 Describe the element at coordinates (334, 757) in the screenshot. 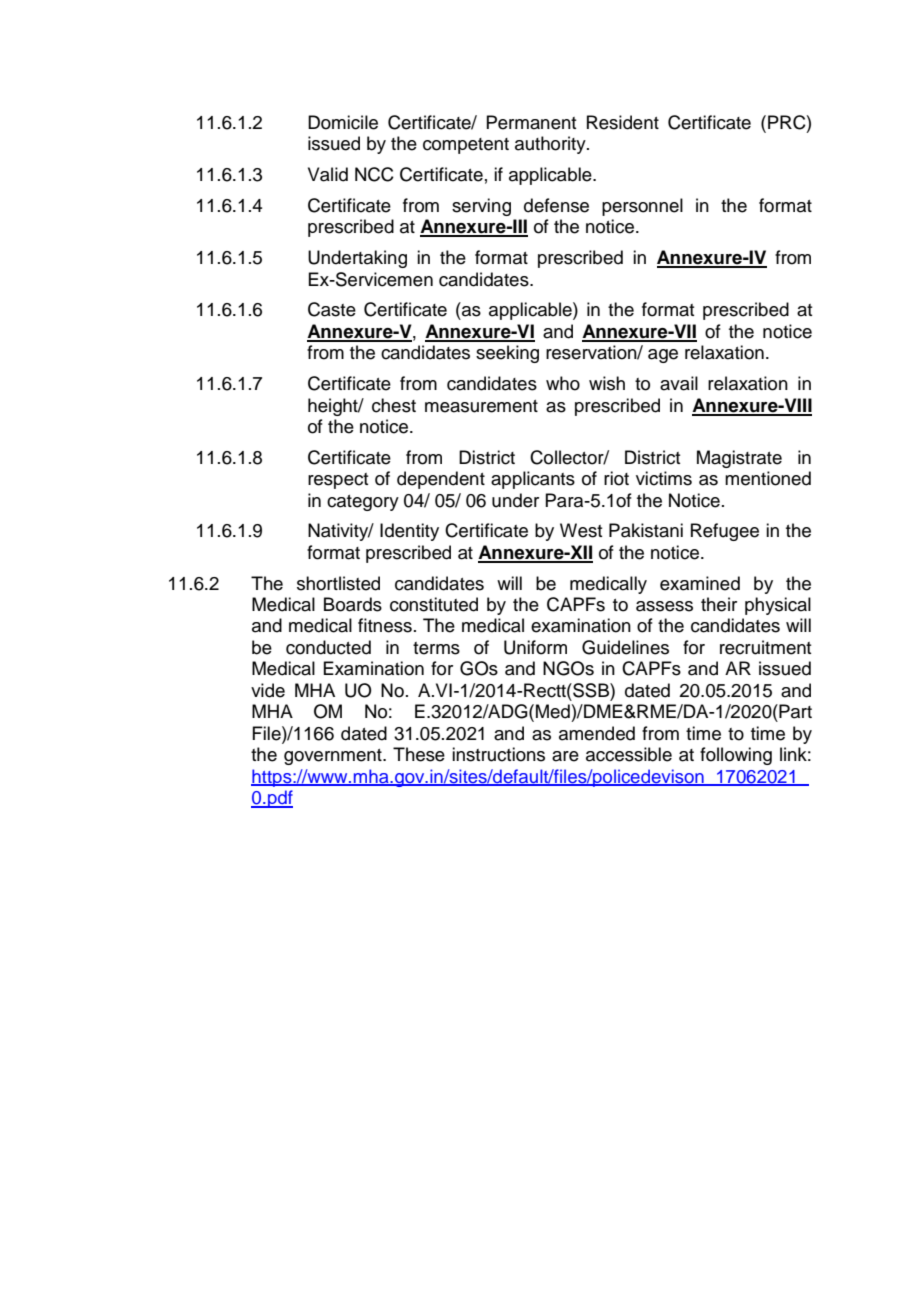

I see `government` at that location.
